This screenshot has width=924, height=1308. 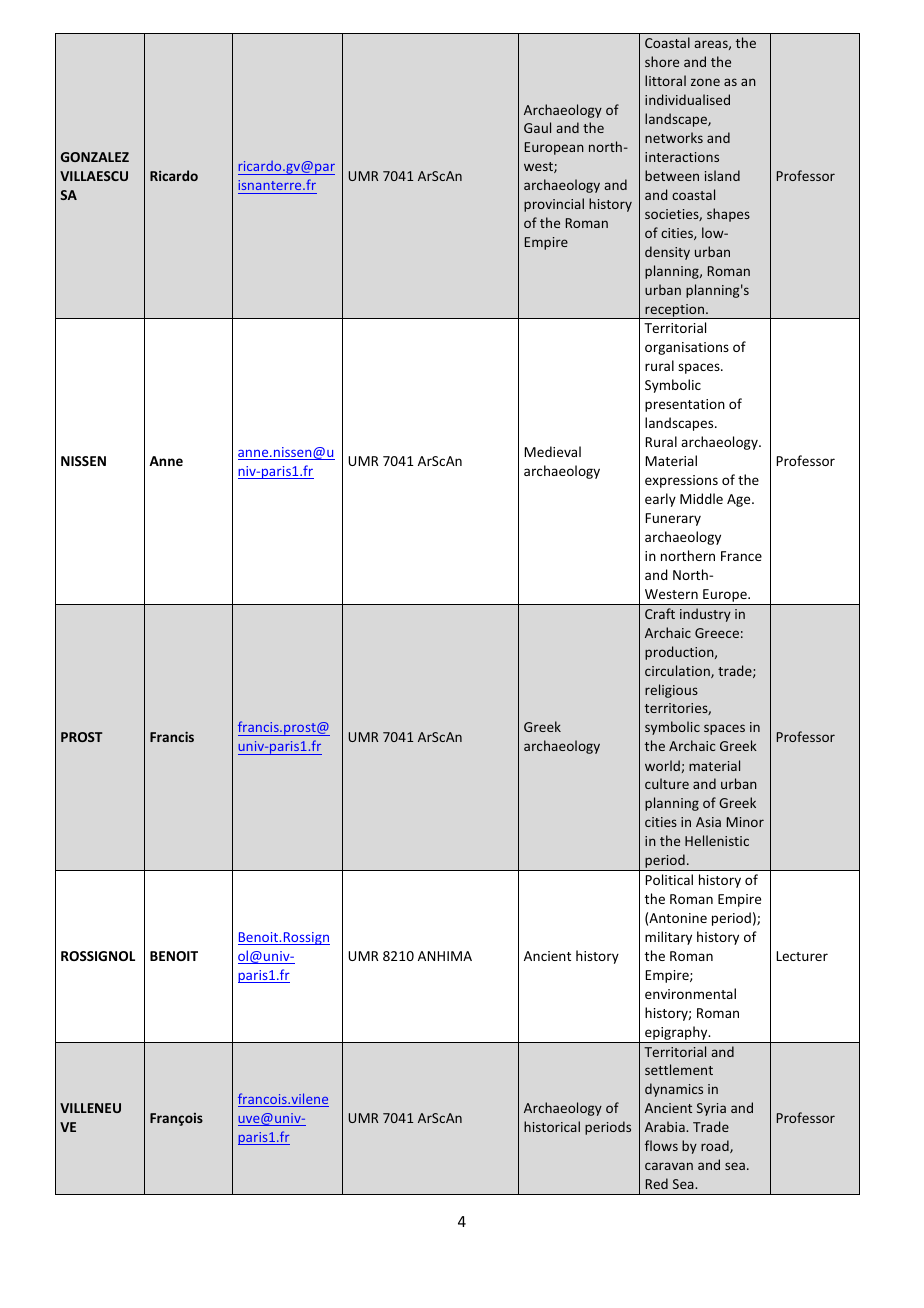 What do you see at coordinates (681, 481) in the screenshot?
I see `expressions` at bounding box center [681, 481].
